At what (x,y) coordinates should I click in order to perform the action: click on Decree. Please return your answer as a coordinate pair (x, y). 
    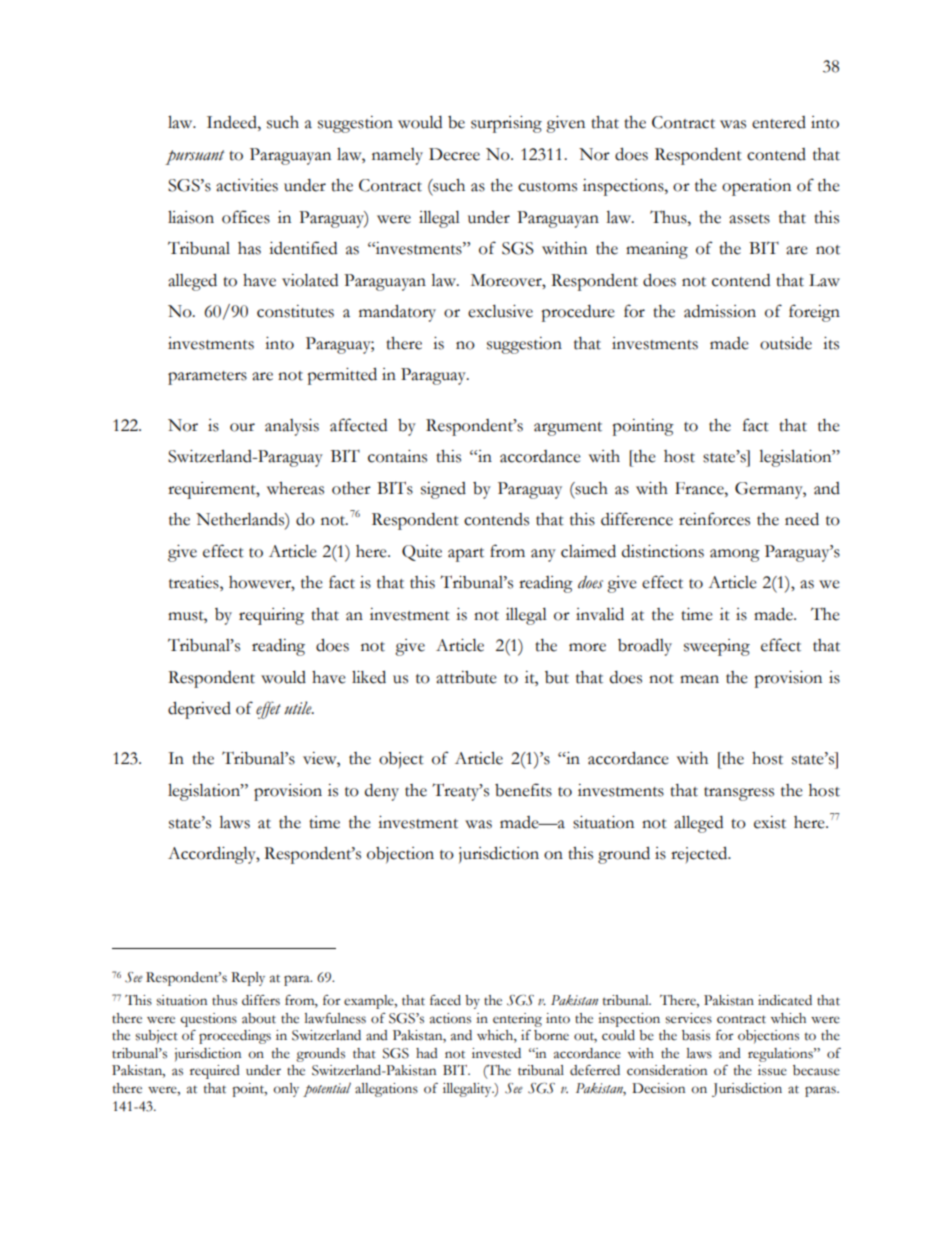
    Looking at the image, I should click on (454, 154).
